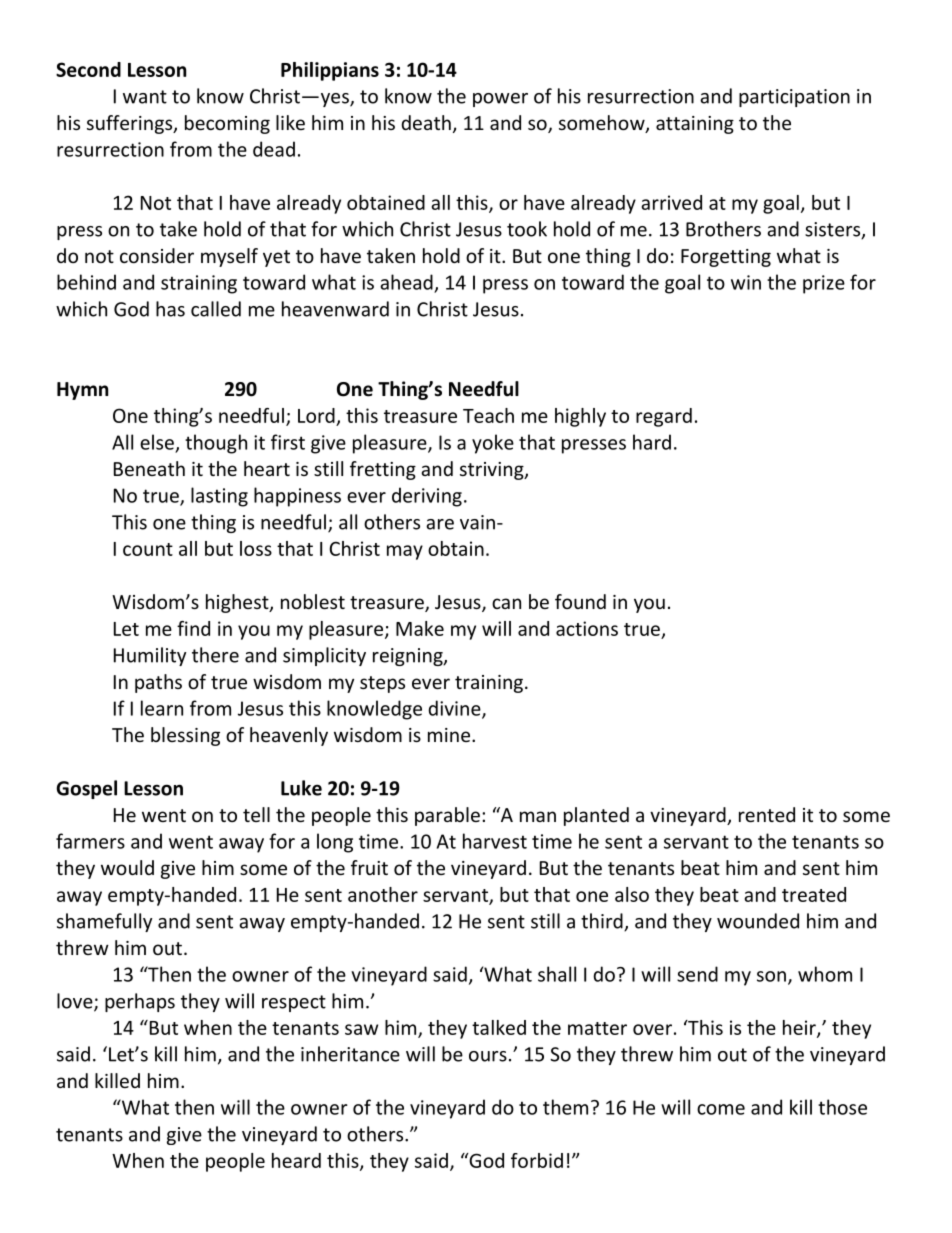 This screenshot has width=952, height=1233. Describe the element at coordinates (157, 442) in the screenshot. I see `else` at that location.
